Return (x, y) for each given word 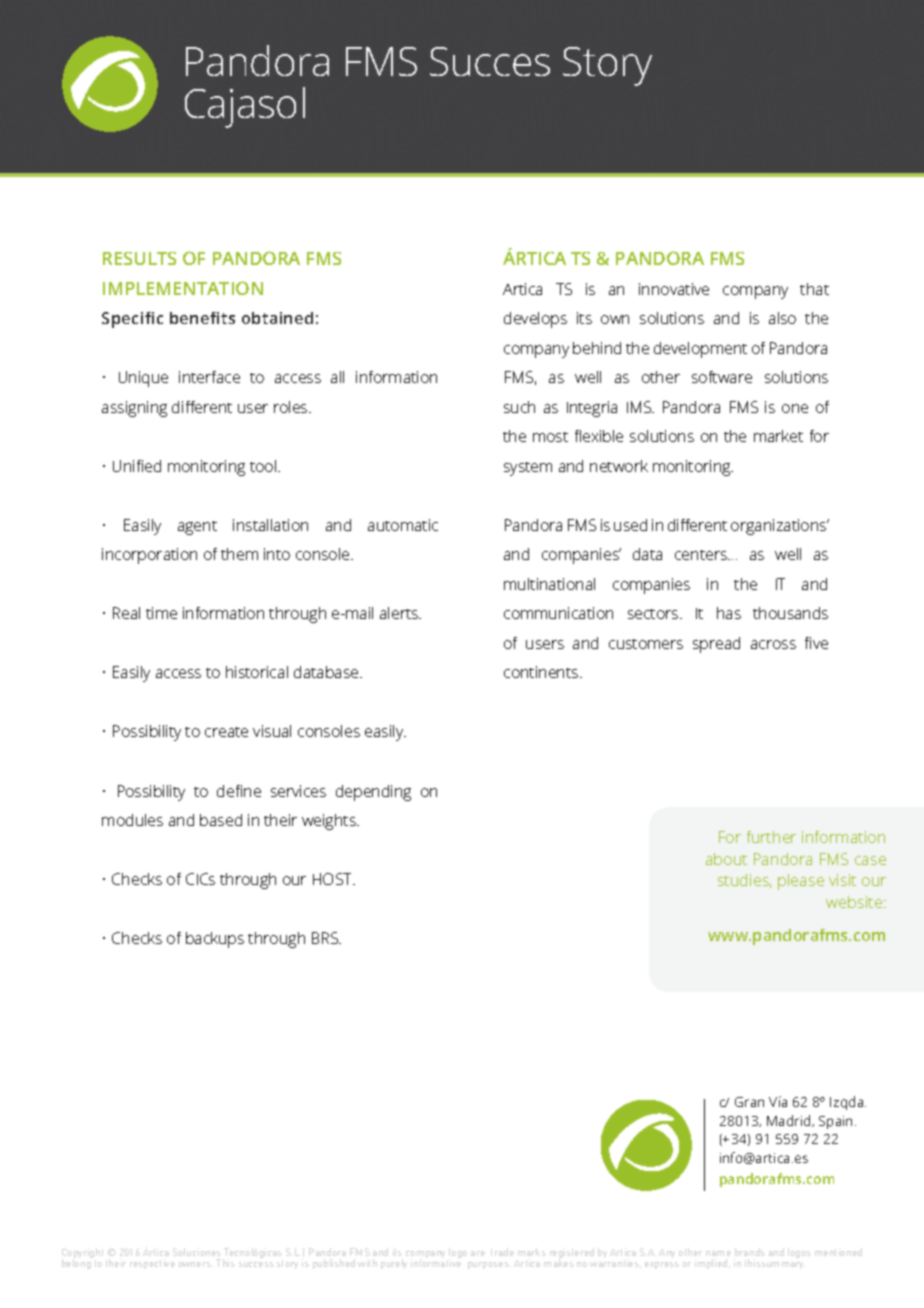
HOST (334, 879)
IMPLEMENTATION (183, 288)
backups (215, 940)
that (814, 289)
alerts (400, 613)
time (161, 613)
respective (152, 1264)
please (801, 882)
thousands (790, 613)
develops (535, 320)
